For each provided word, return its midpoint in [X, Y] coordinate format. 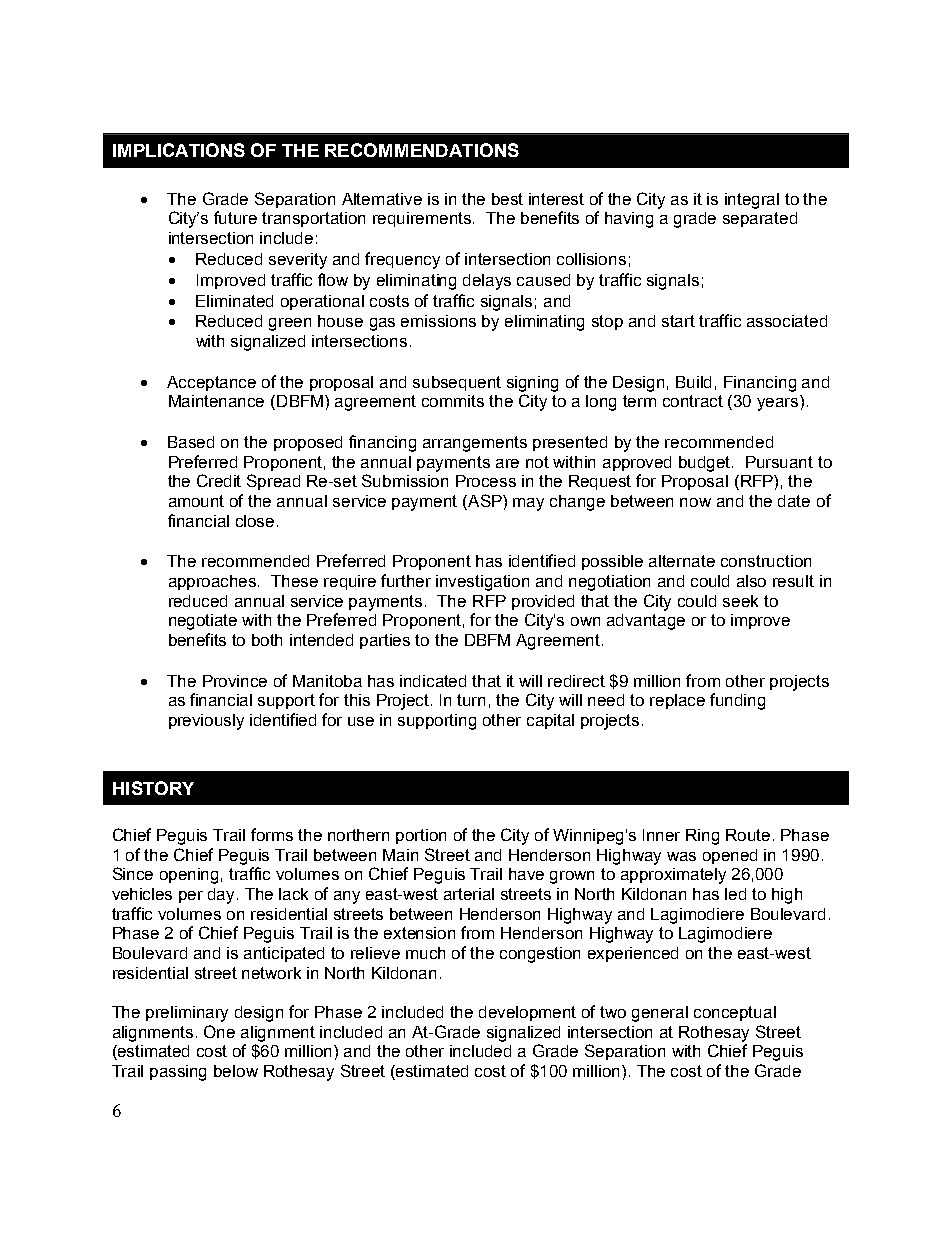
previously [206, 722]
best [507, 199]
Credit [219, 480]
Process [486, 481]
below [236, 1071]
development [527, 1013]
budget [706, 464]
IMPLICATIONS [179, 150]
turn [471, 700]
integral [752, 201]
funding [737, 701]
